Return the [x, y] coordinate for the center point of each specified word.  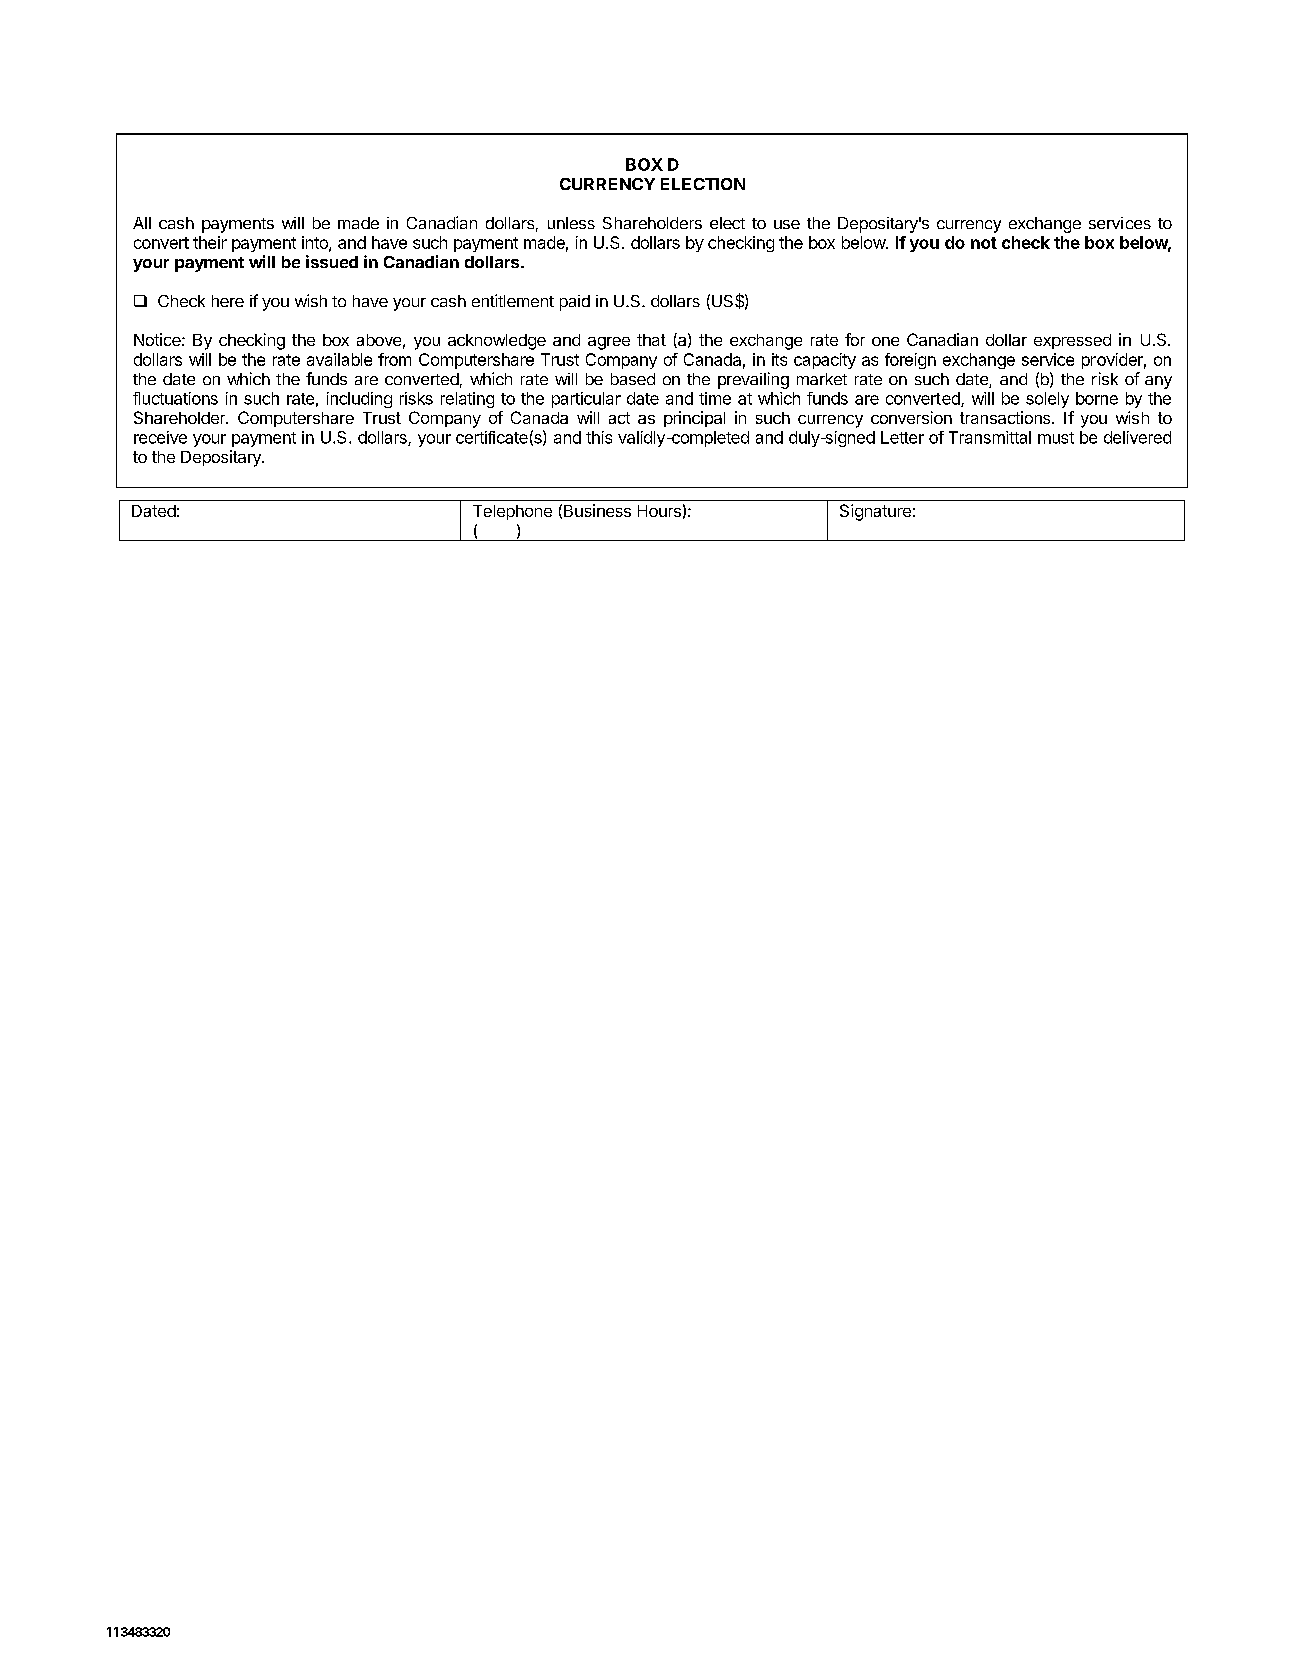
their [210, 242]
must [1056, 438]
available [339, 359]
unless [571, 223]
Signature [875, 512]
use [787, 224]
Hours [659, 511]
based [633, 379]
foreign [910, 361]
